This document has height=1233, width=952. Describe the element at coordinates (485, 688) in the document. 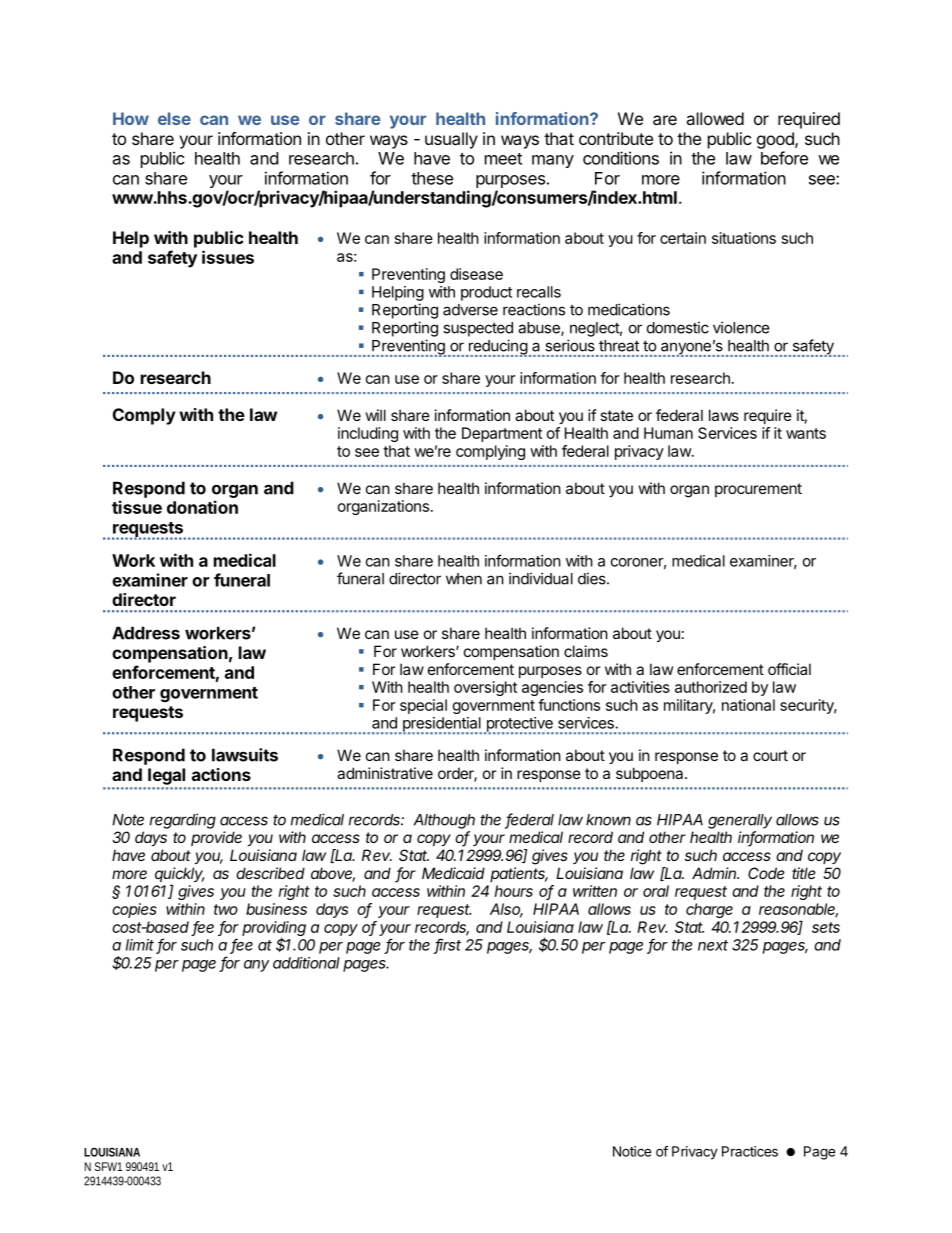

I see `oversight` at that location.
